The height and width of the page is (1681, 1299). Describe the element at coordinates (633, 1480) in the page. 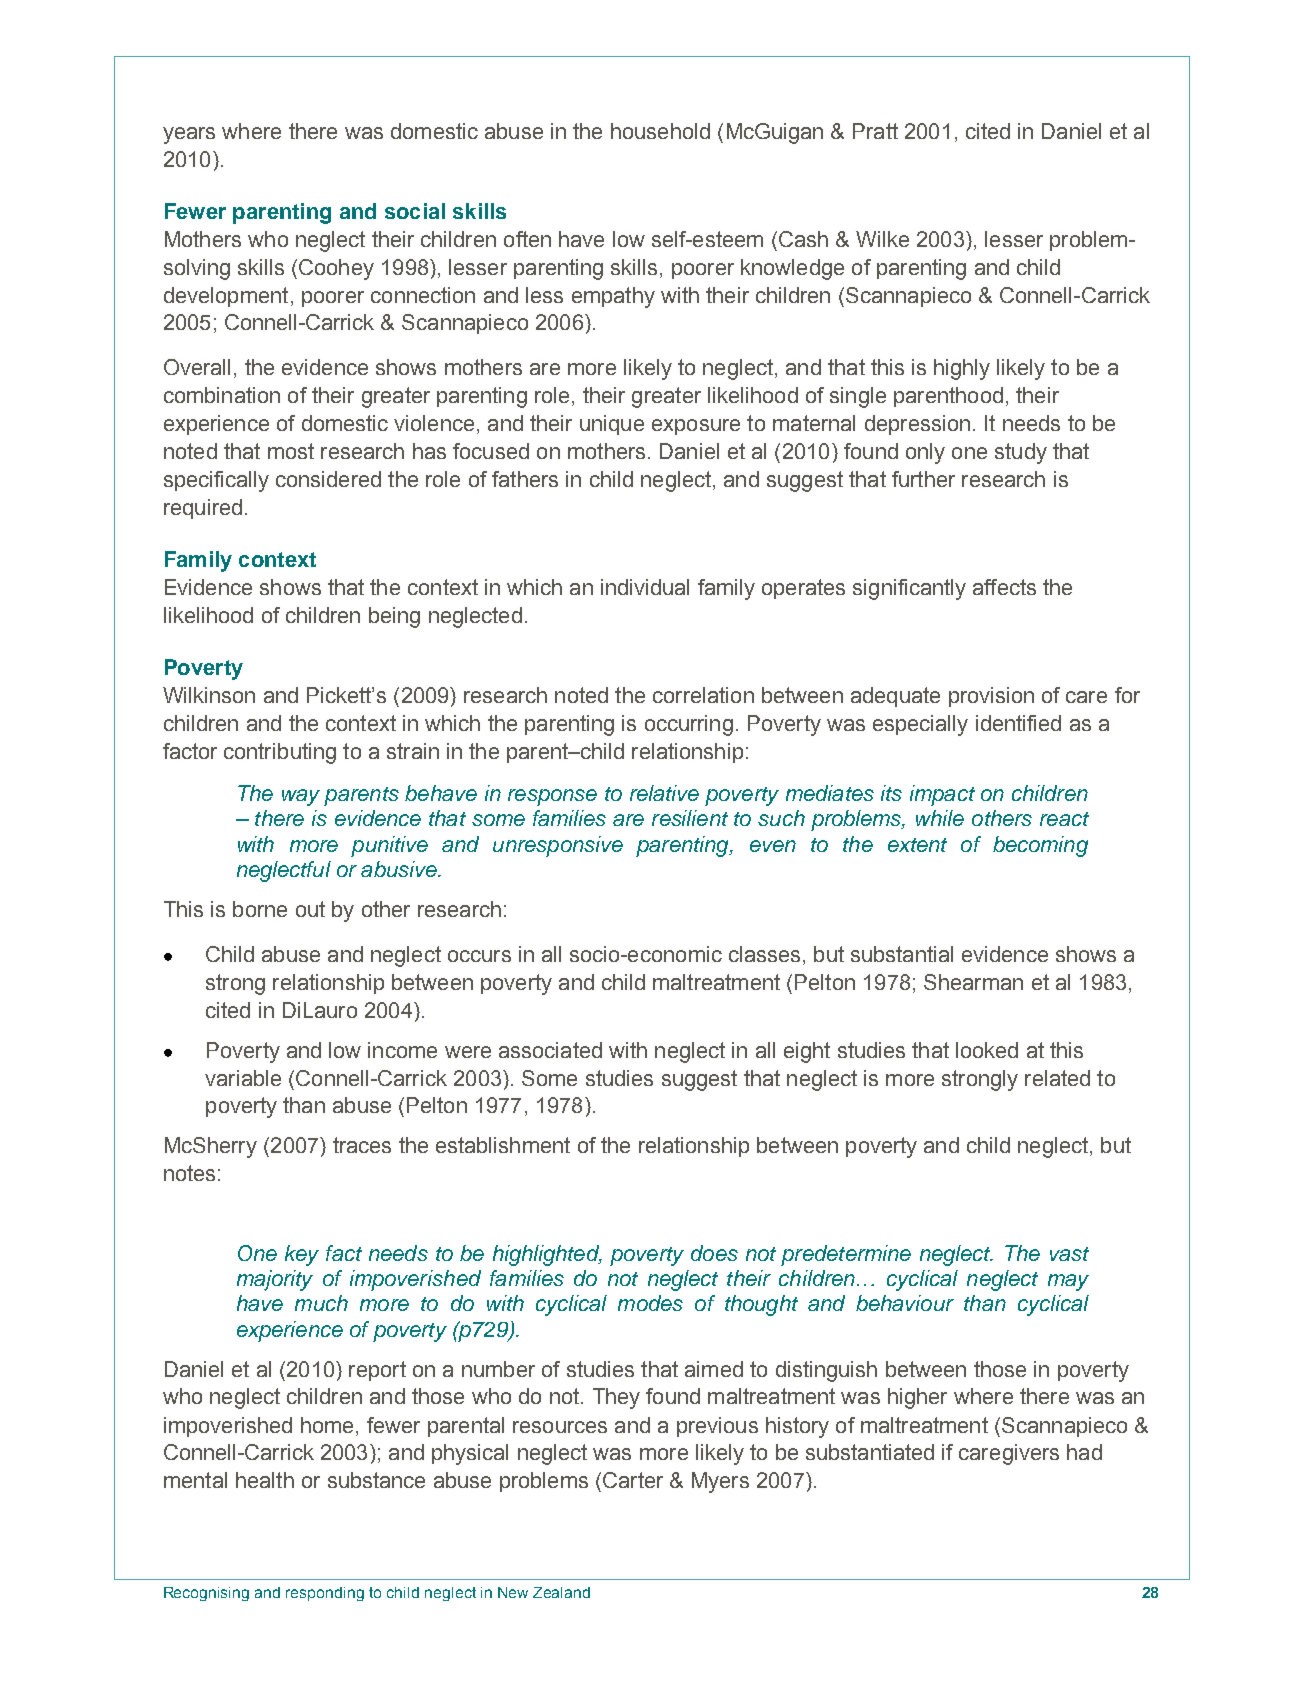

I see `Carter` at that location.
